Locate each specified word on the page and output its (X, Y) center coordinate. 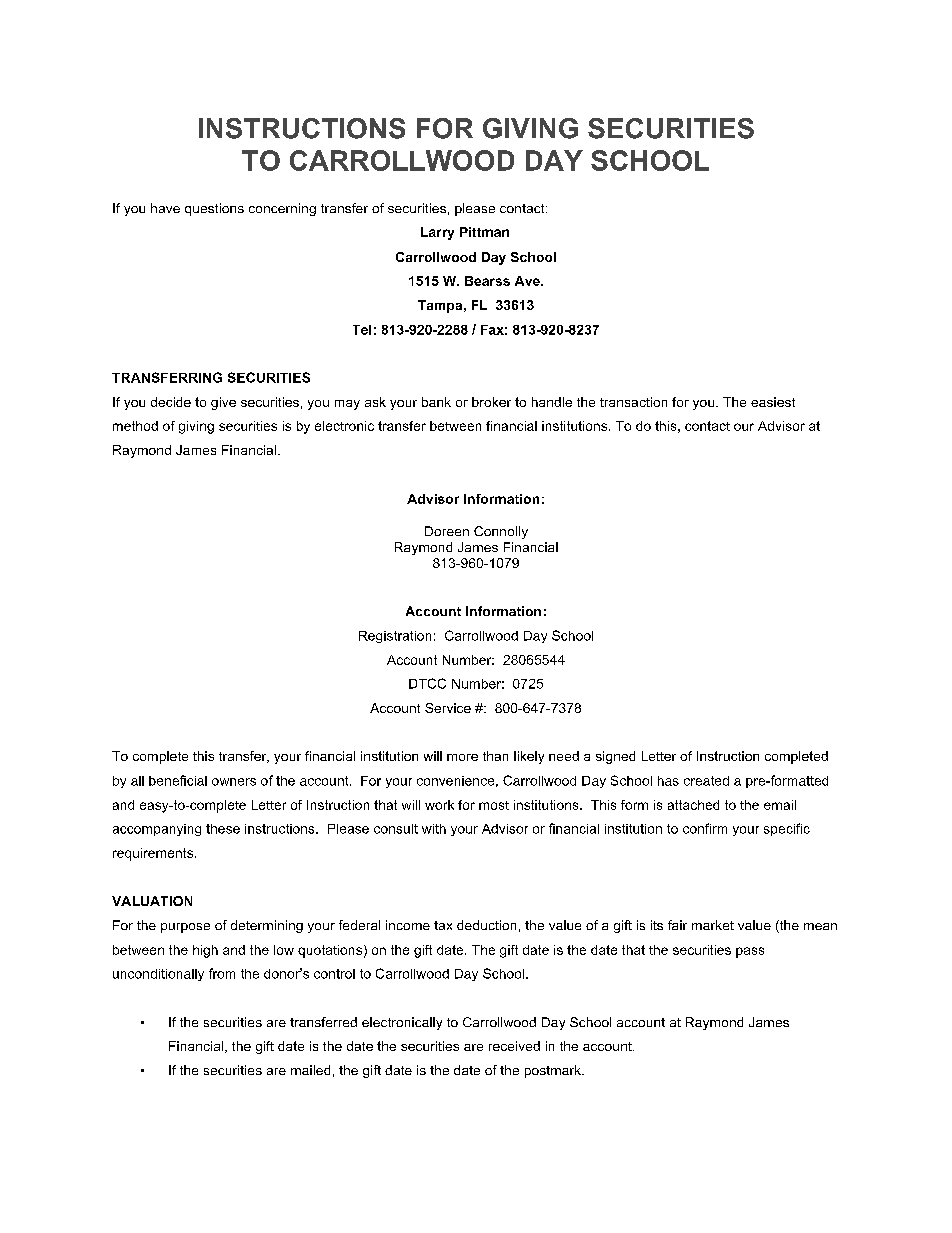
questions (214, 209)
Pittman (484, 232)
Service (448, 708)
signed (615, 757)
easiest (773, 402)
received (514, 1046)
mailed (310, 1070)
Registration (395, 637)
